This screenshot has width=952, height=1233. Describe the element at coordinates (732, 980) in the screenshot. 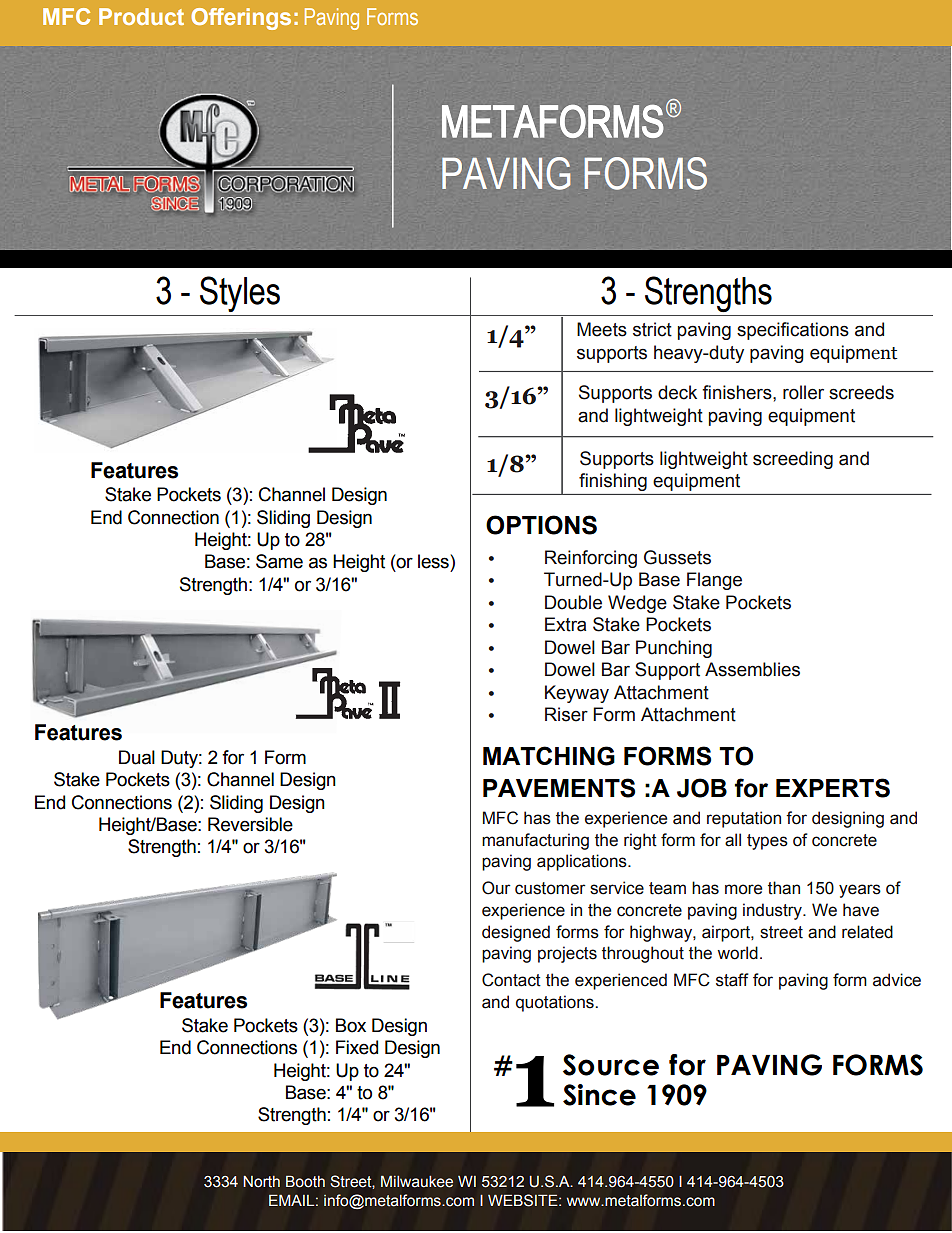

I see `staff` at that location.
